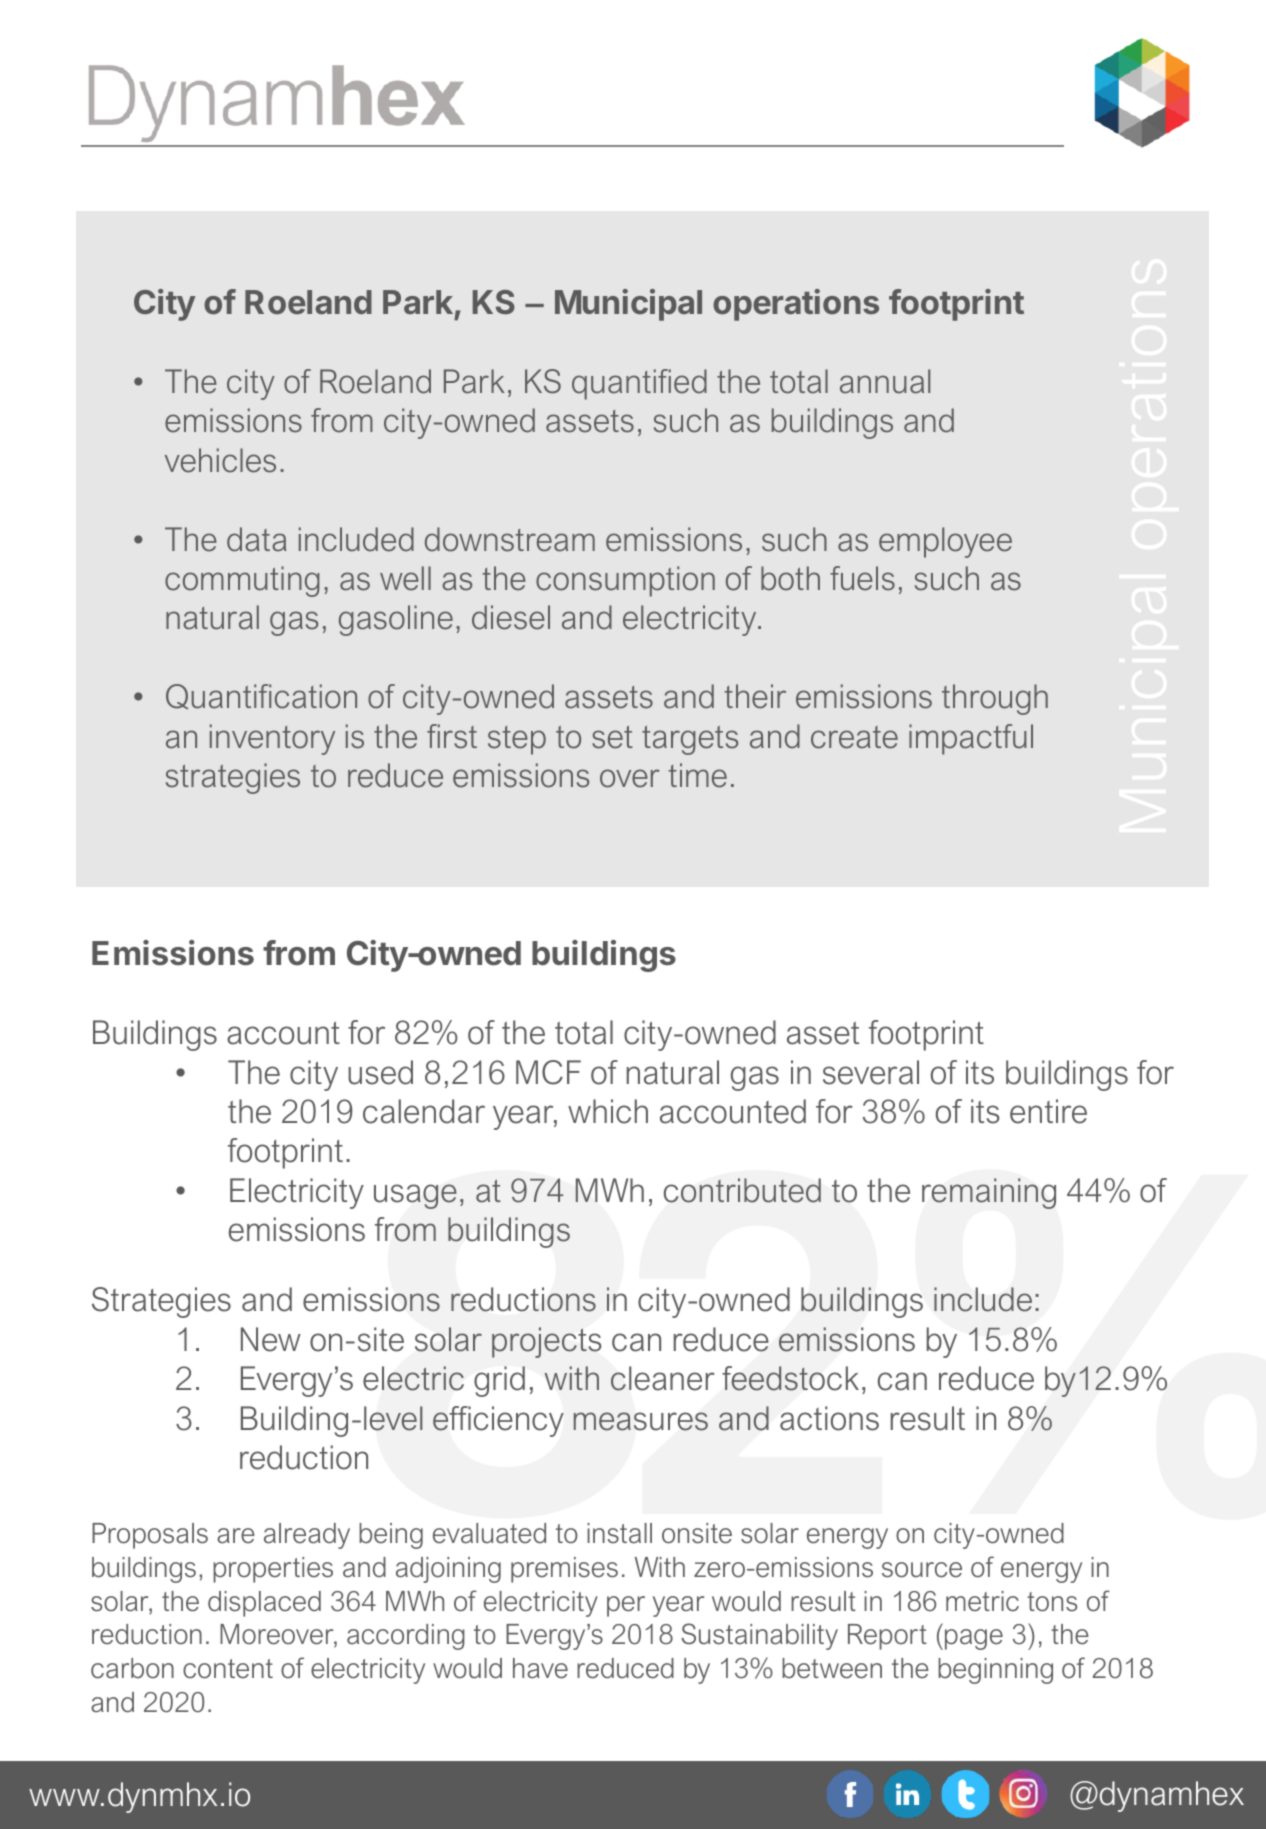  I want to click on annual, so click(885, 381).
